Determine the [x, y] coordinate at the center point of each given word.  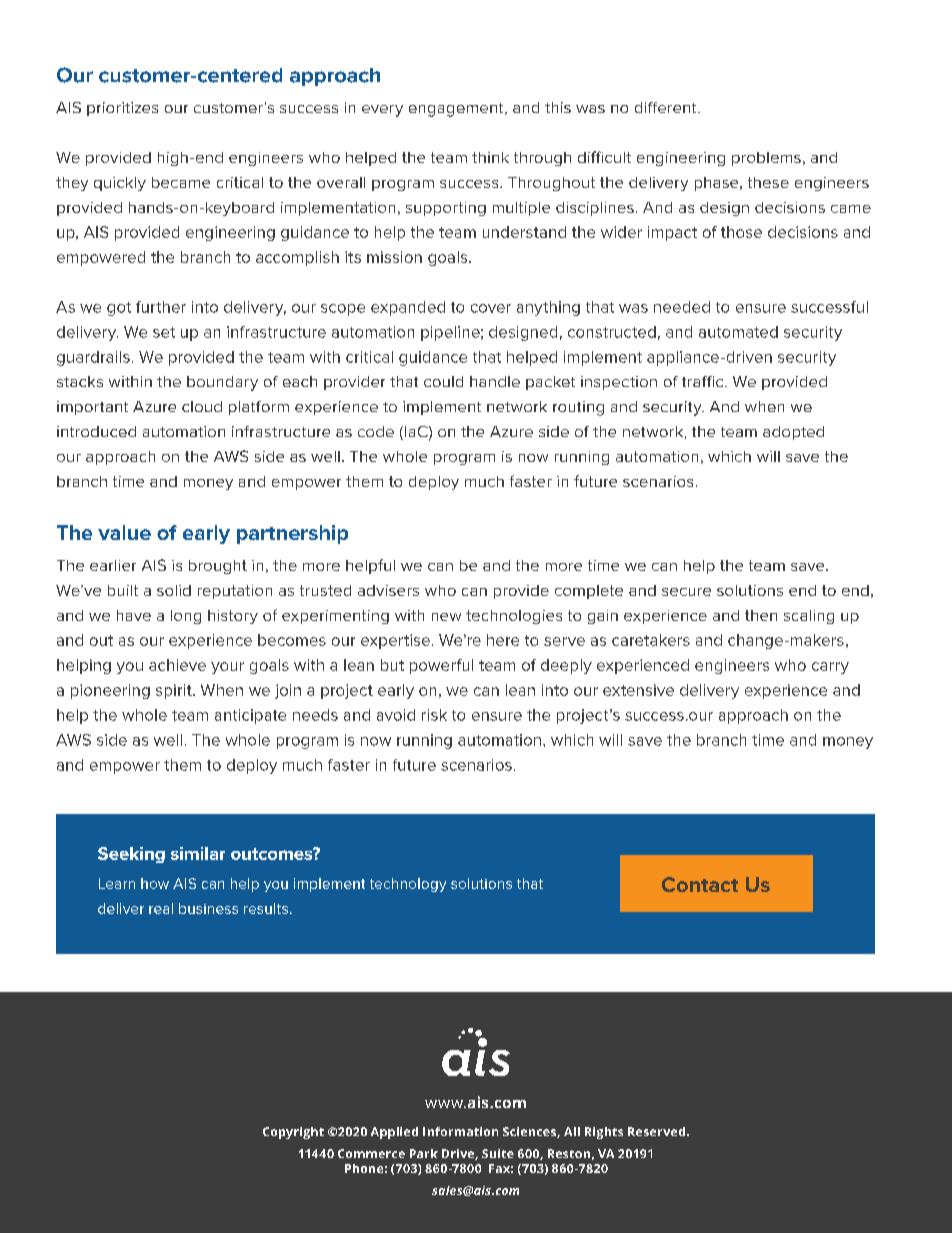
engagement [457, 110]
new [446, 617]
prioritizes [122, 109]
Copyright [293, 1133]
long [186, 617]
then [761, 615]
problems [766, 159]
